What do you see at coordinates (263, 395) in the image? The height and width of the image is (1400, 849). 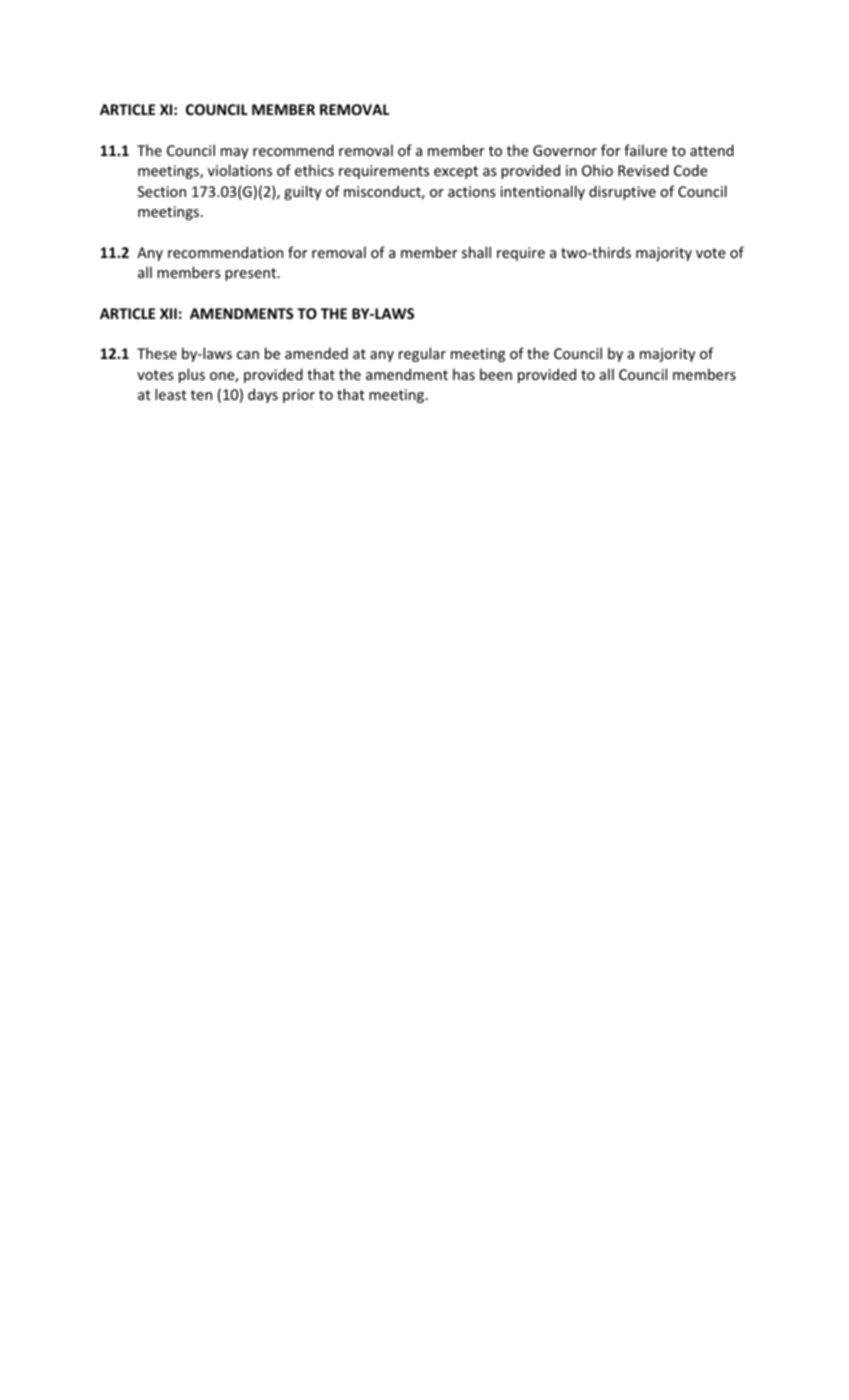 I see `days` at bounding box center [263, 395].
